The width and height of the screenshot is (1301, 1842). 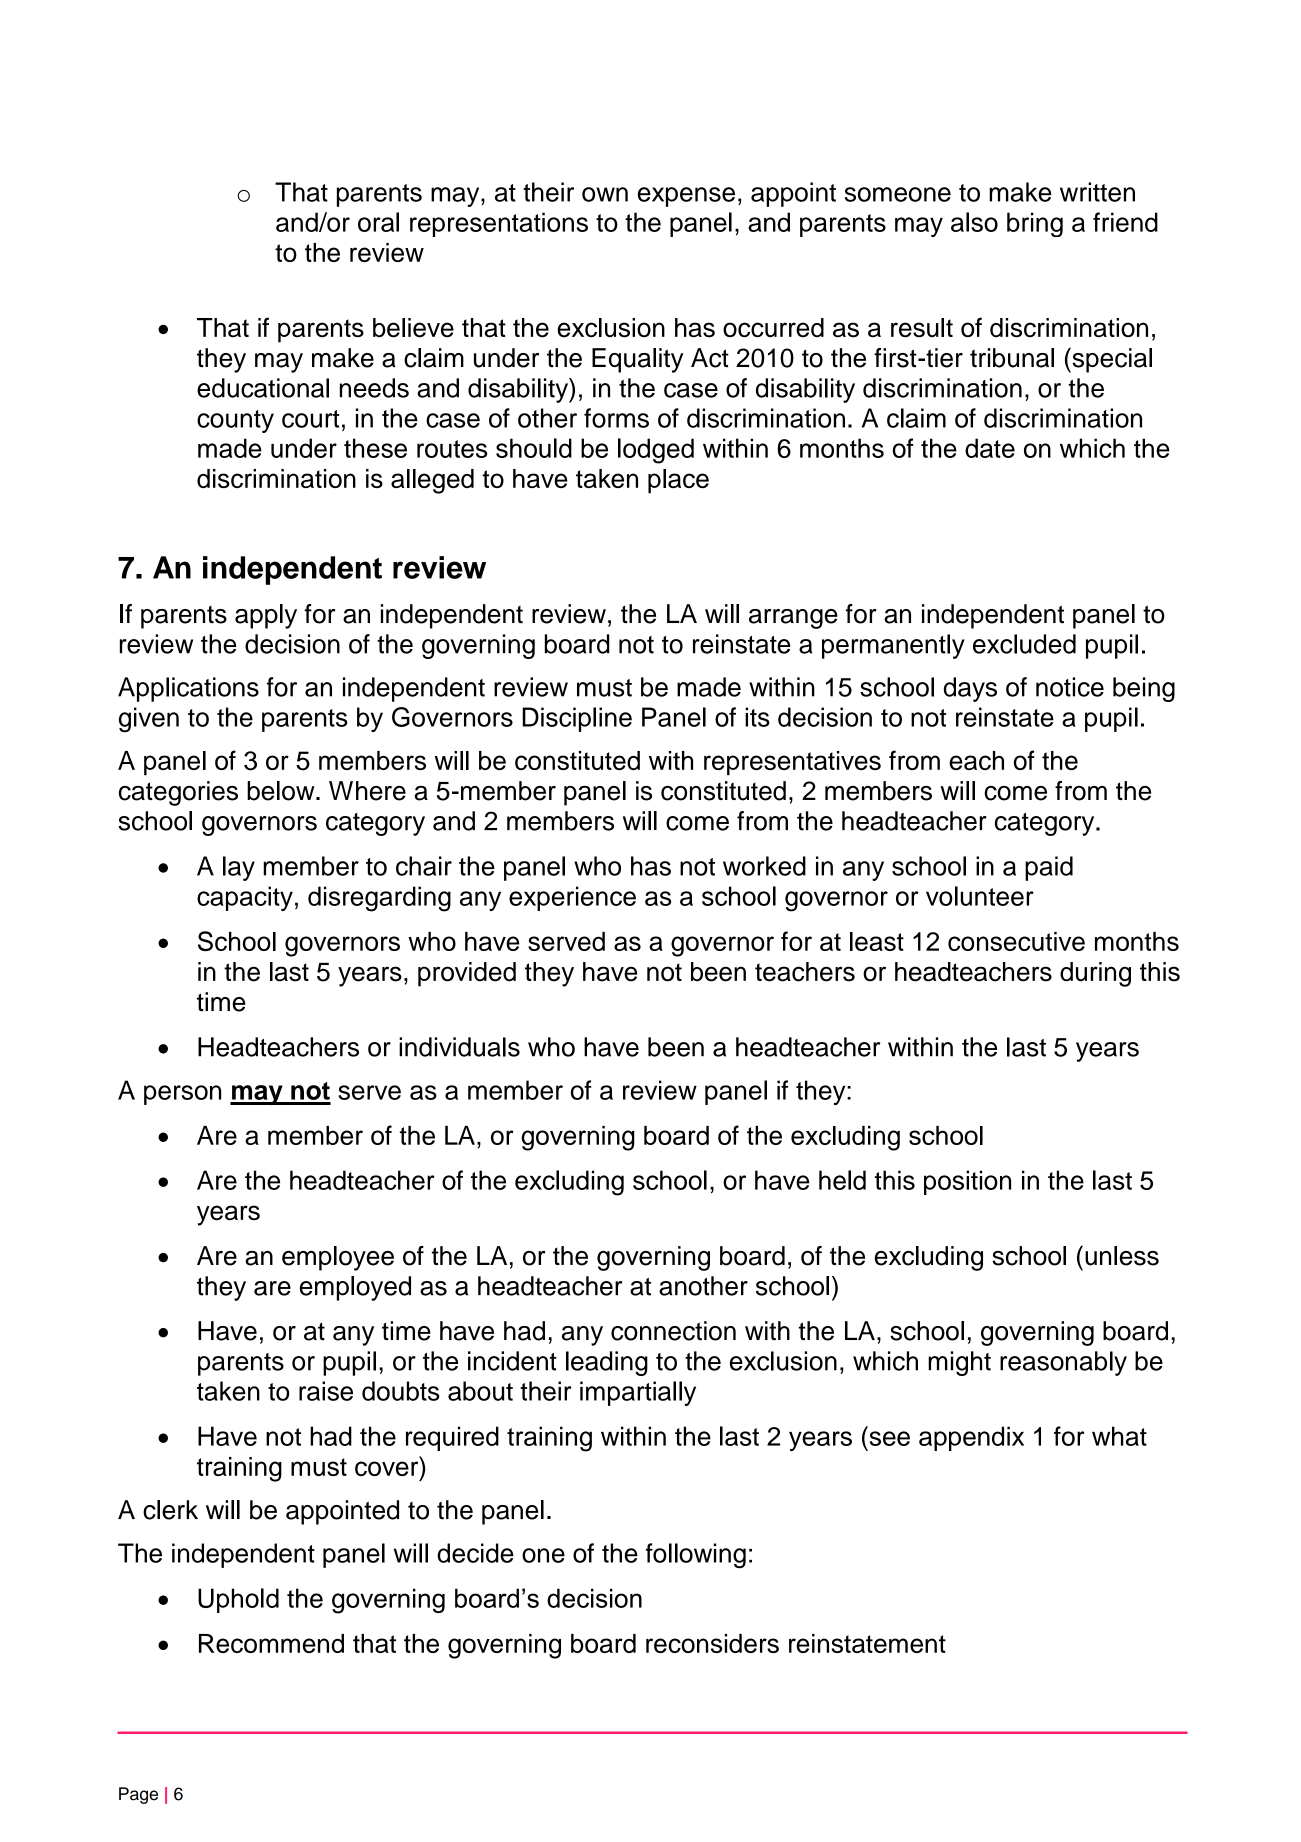 What do you see at coordinates (1024, 644) in the screenshot?
I see `excluded` at bounding box center [1024, 644].
